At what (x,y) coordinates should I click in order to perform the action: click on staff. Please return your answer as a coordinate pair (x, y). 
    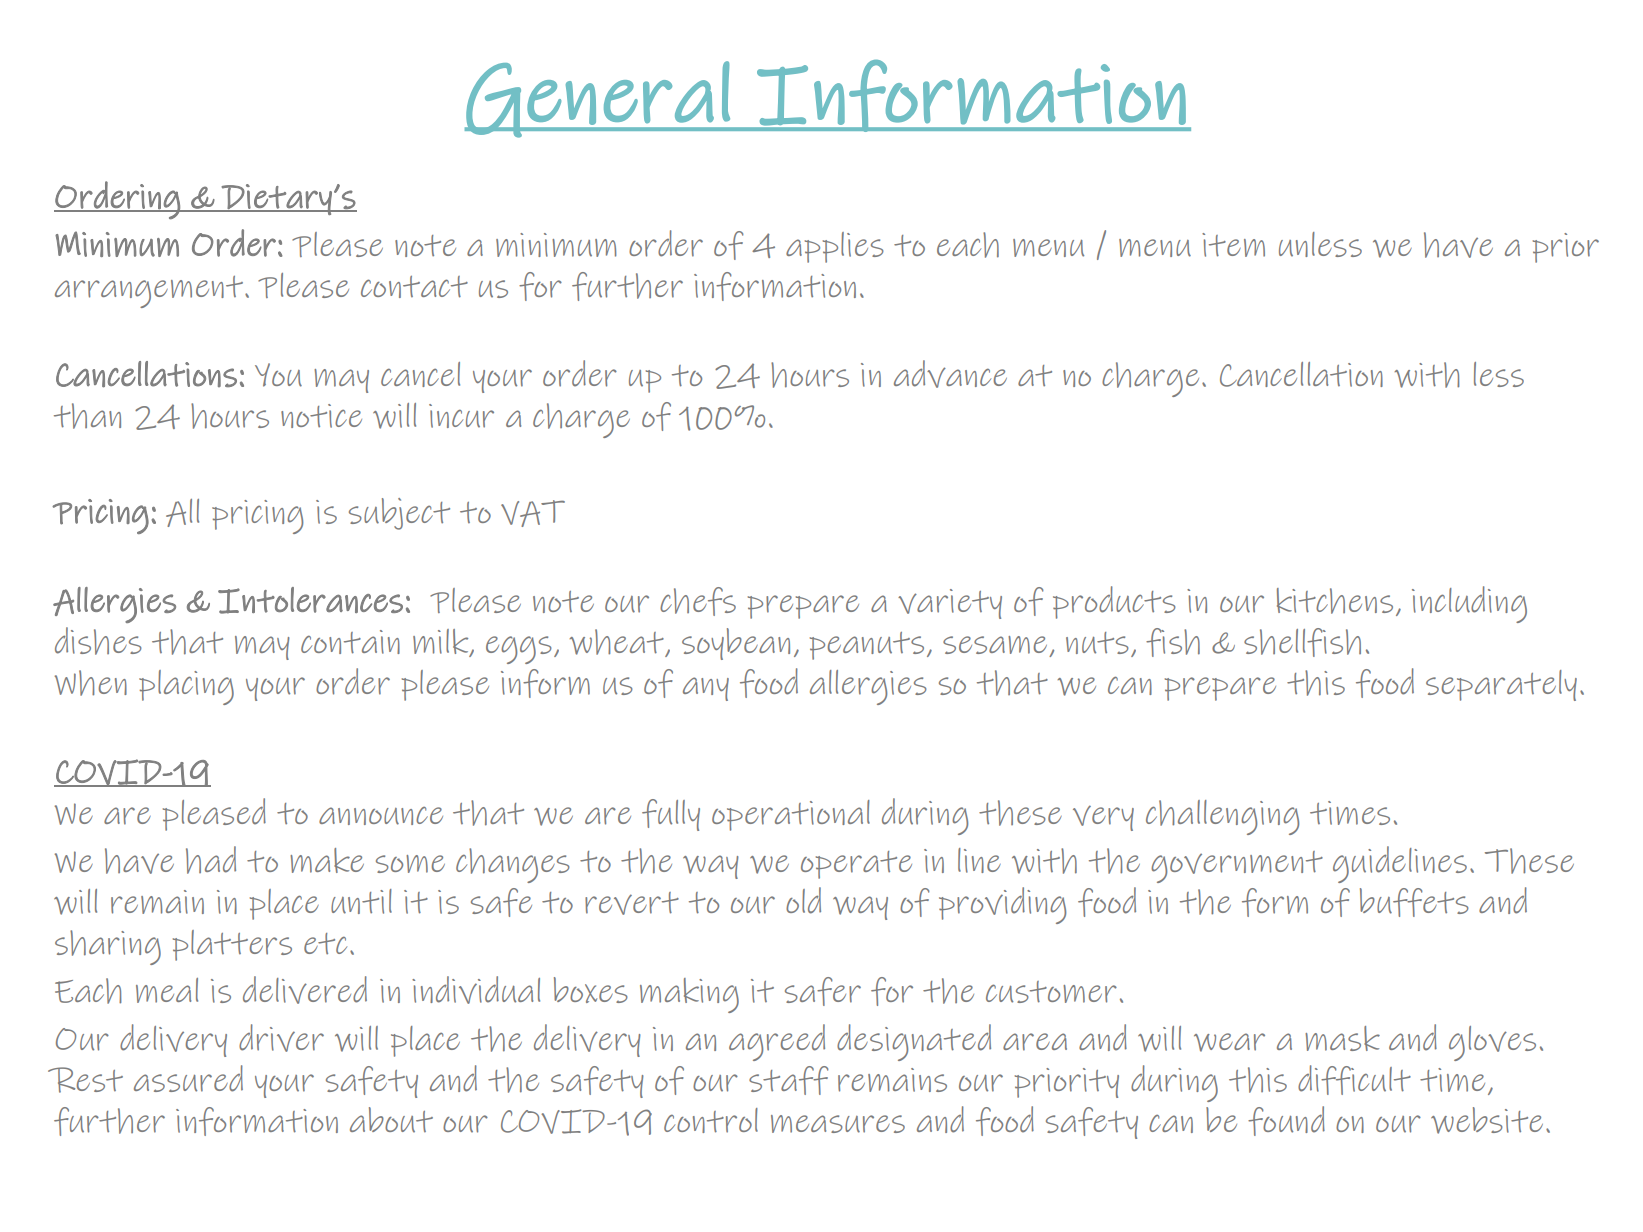
    Looking at the image, I should click on (788, 1080).
